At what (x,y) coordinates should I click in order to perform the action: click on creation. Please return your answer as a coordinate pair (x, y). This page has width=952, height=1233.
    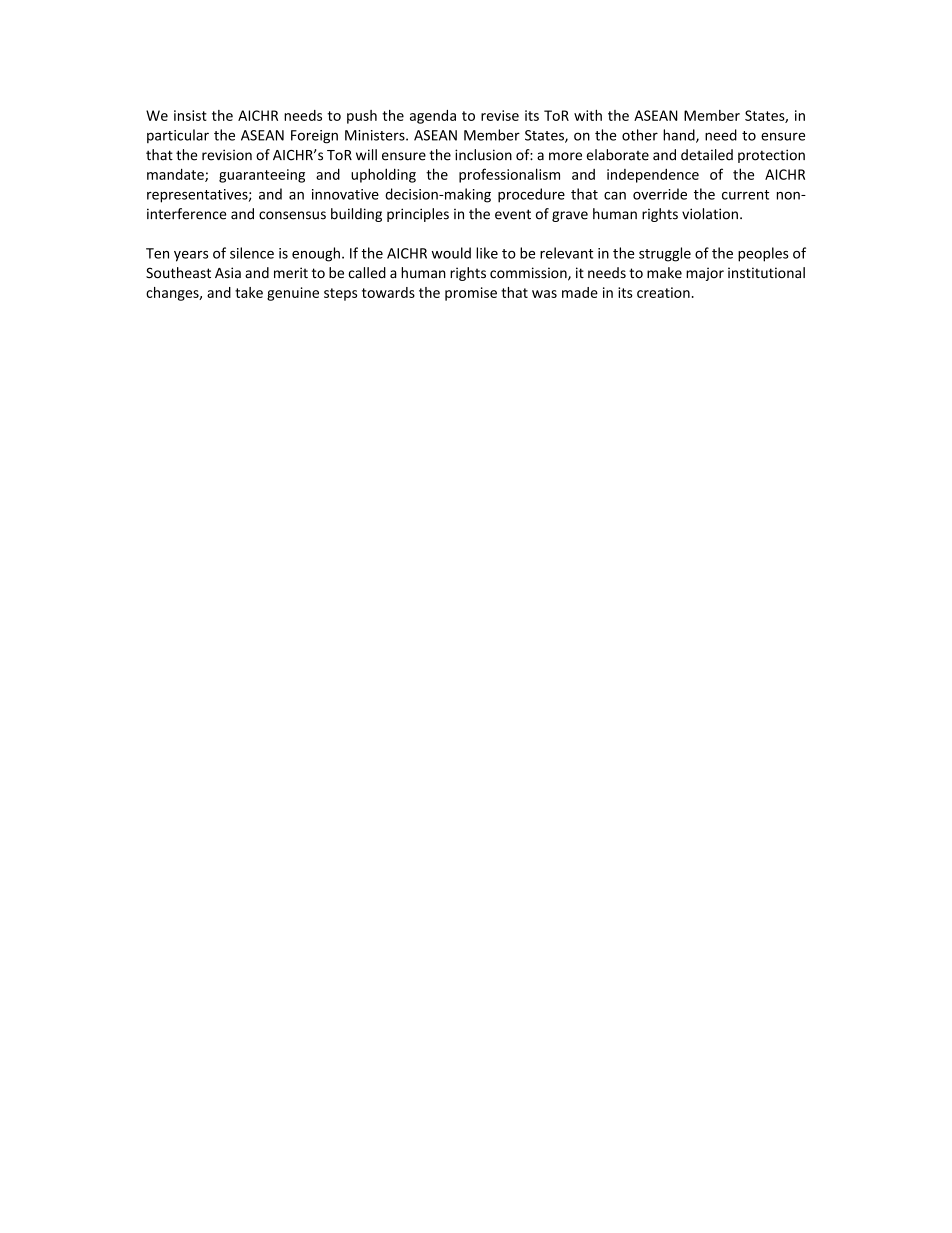
    Looking at the image, I should click on (663, 292).
